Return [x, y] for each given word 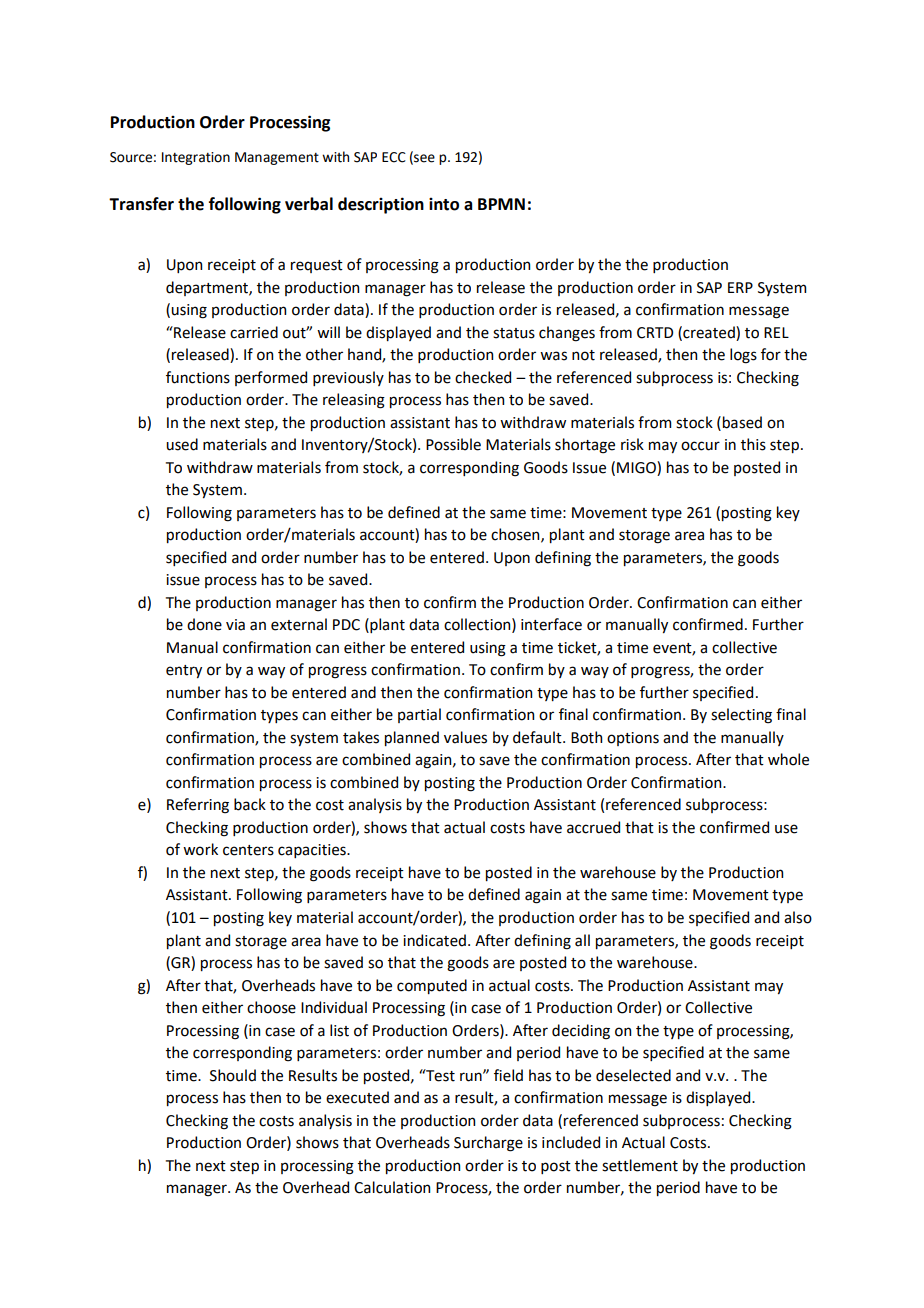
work [200, 849]
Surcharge [488, 1144]
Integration [196, 158]
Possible [453, 444]
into [444, 204]
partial [419, 715]
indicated [434, 940]
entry [184, 671]
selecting [741, 716]
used [182, 444]
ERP [740, 287]
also [798, 917]
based [741, 422]
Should [233, 1075]
